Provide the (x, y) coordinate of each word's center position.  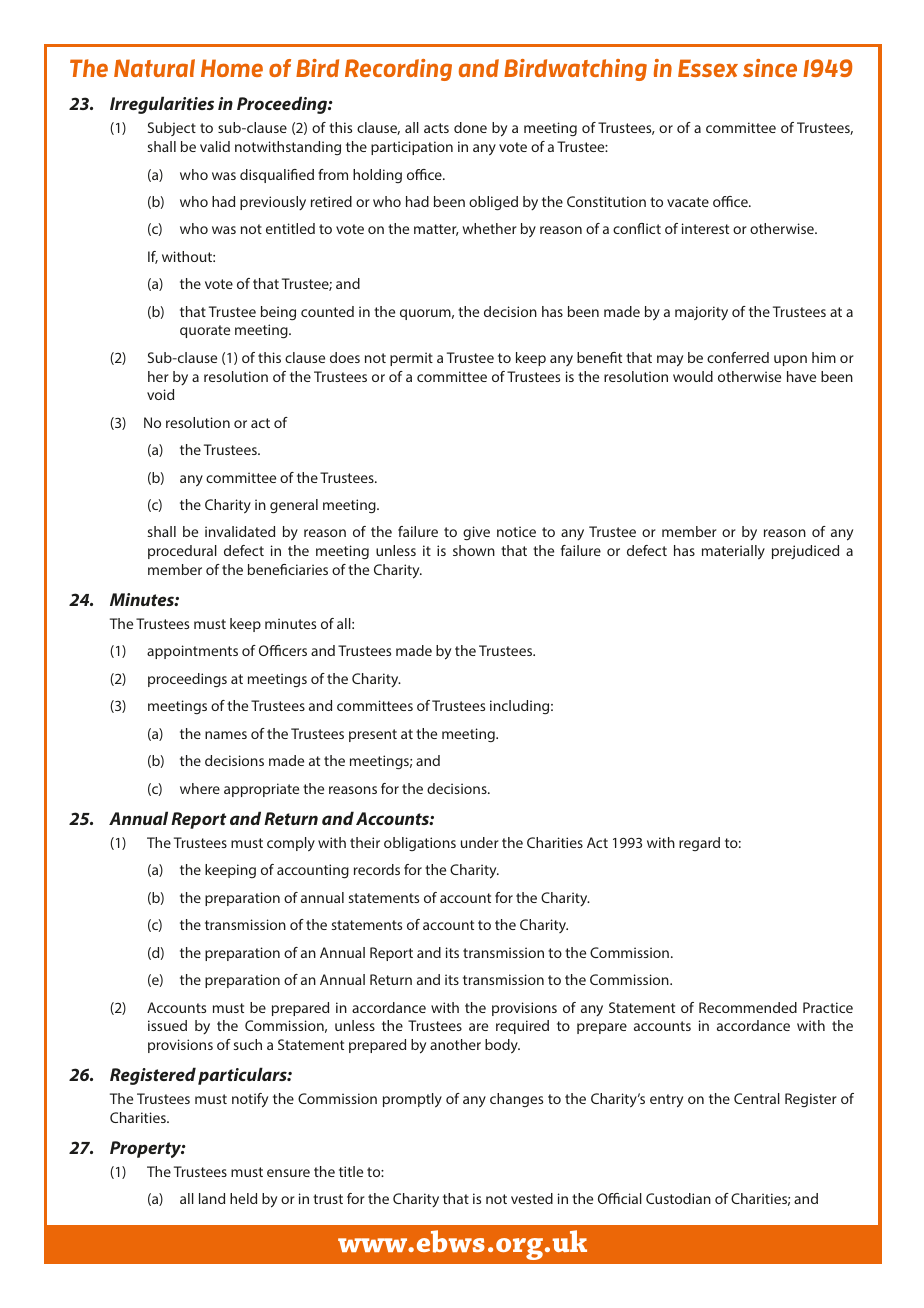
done (470, 127)
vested (532, 1198)
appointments (192, 652)
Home (232, 68)
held (243, 1198)
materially (733, 552)
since (770, 68)
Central (757, 1098)
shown (474, 550)
